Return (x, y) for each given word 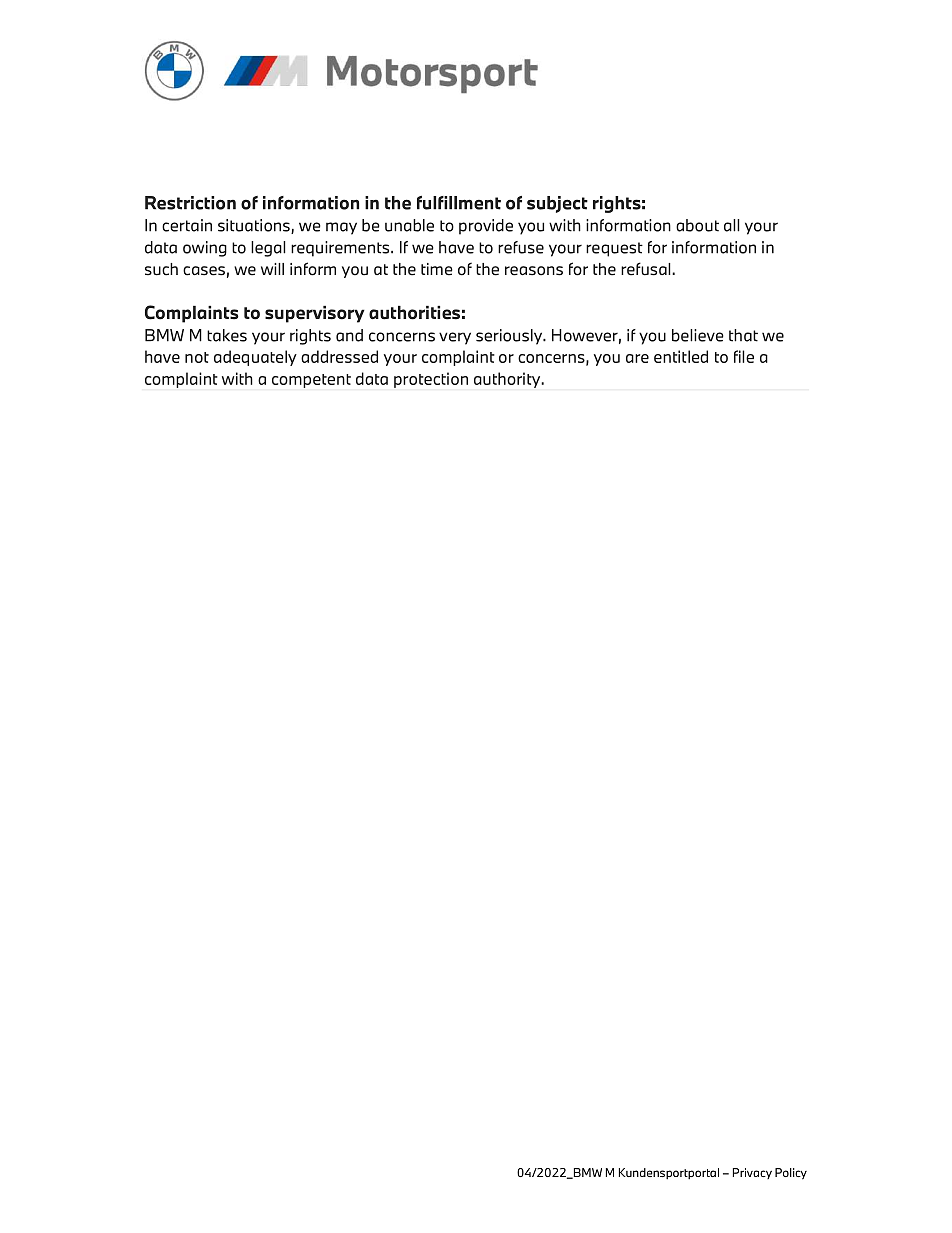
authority (508, 380)
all (732, 225)
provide (486, 227)
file (744, 356)
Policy (791, 1174)
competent (311, 381)
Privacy (752, 1173)
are (637, 358)
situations (255, 226)
